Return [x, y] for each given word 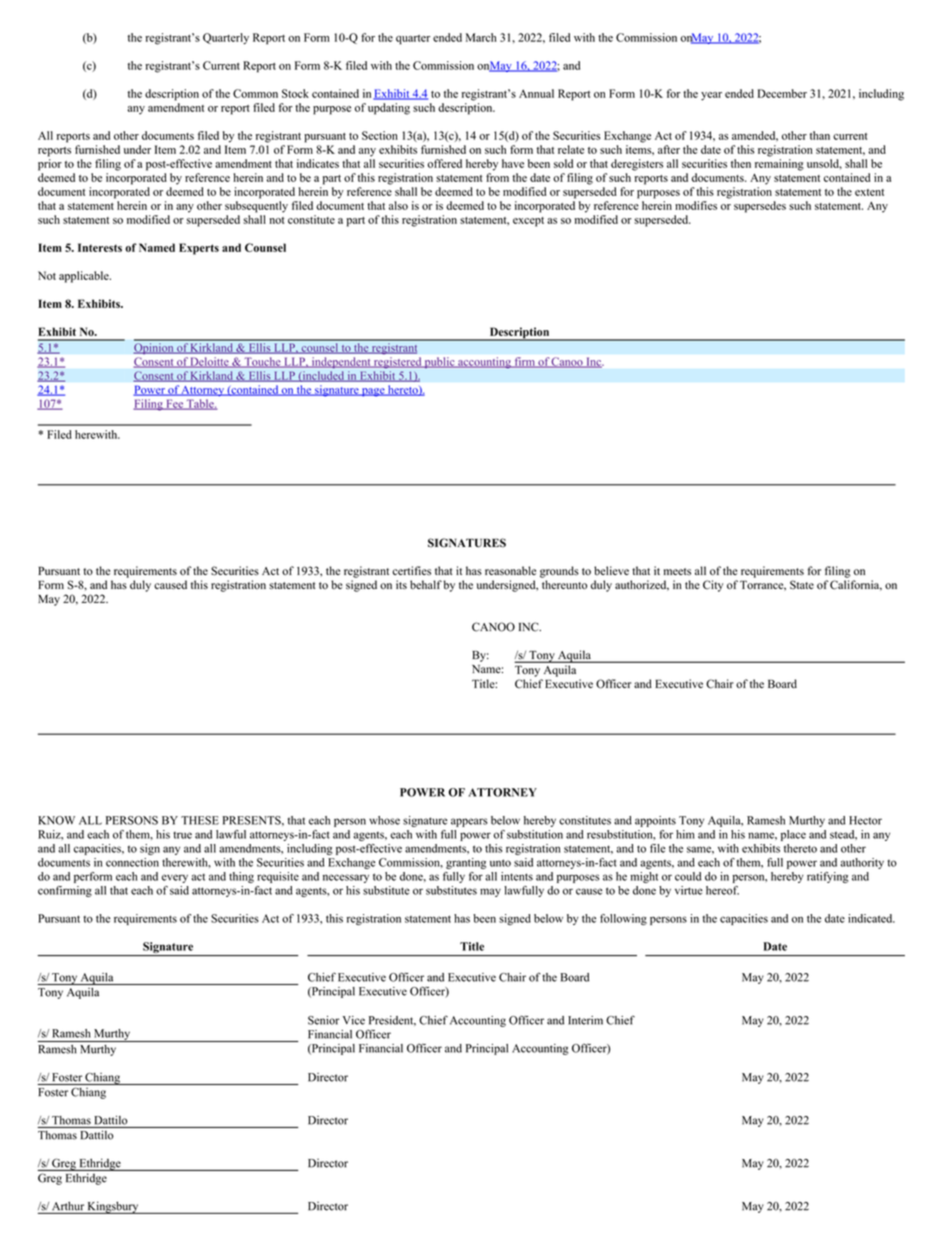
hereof [722, 890]
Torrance [763, 585]
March [481, 37]
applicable [85, 277]
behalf [426, 584]
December [782, 93]
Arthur [68, 1206]
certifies [411, 570]
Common [255, 93]
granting [466, 863]
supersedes [760, 207]
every [175, 878]
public [440, 362]
